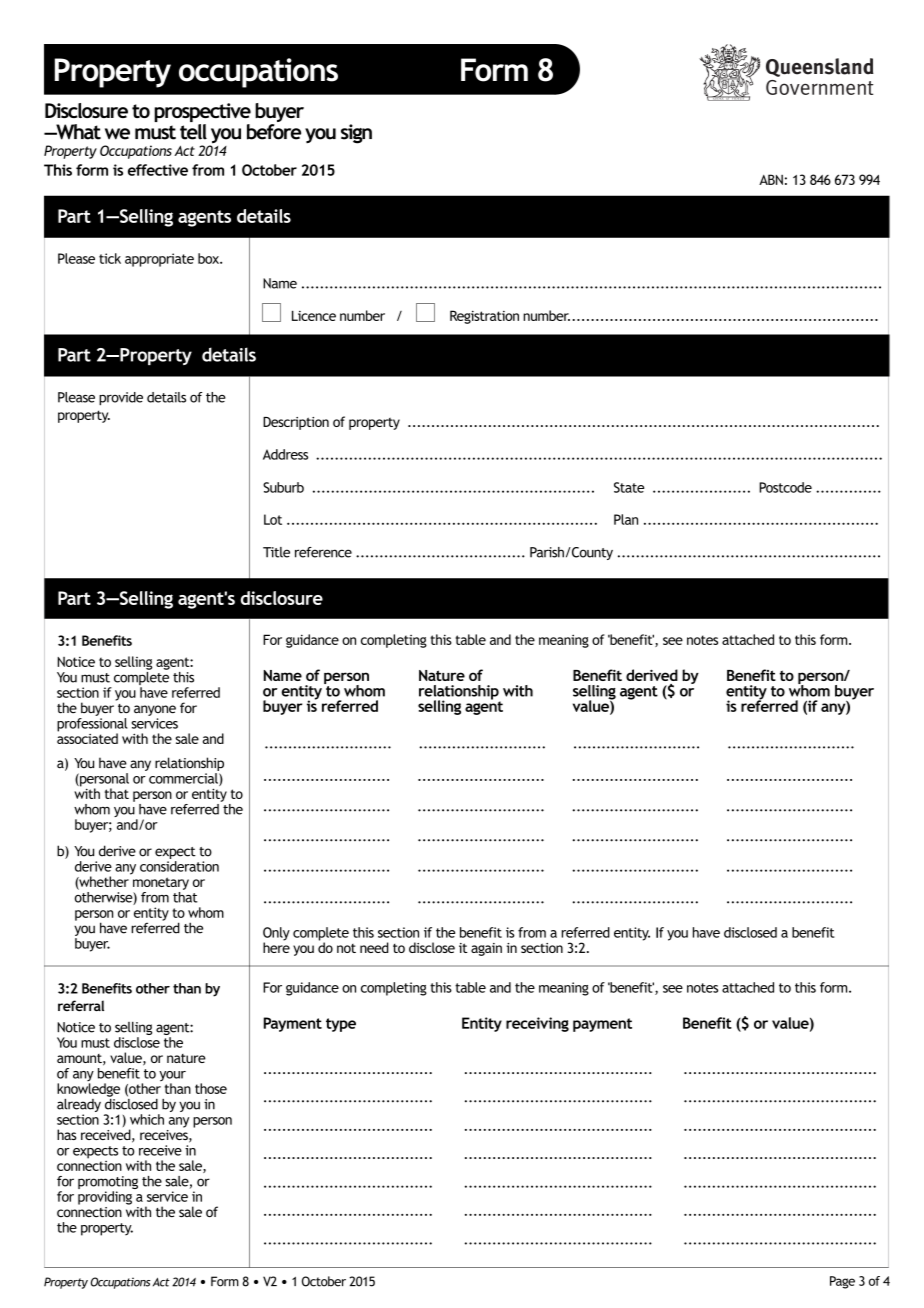 The width and height of the image is (924, 1308). What do you see at coordinates (785, 487) in the image?
I see `Postcode` at bounding box center [785, 487].
